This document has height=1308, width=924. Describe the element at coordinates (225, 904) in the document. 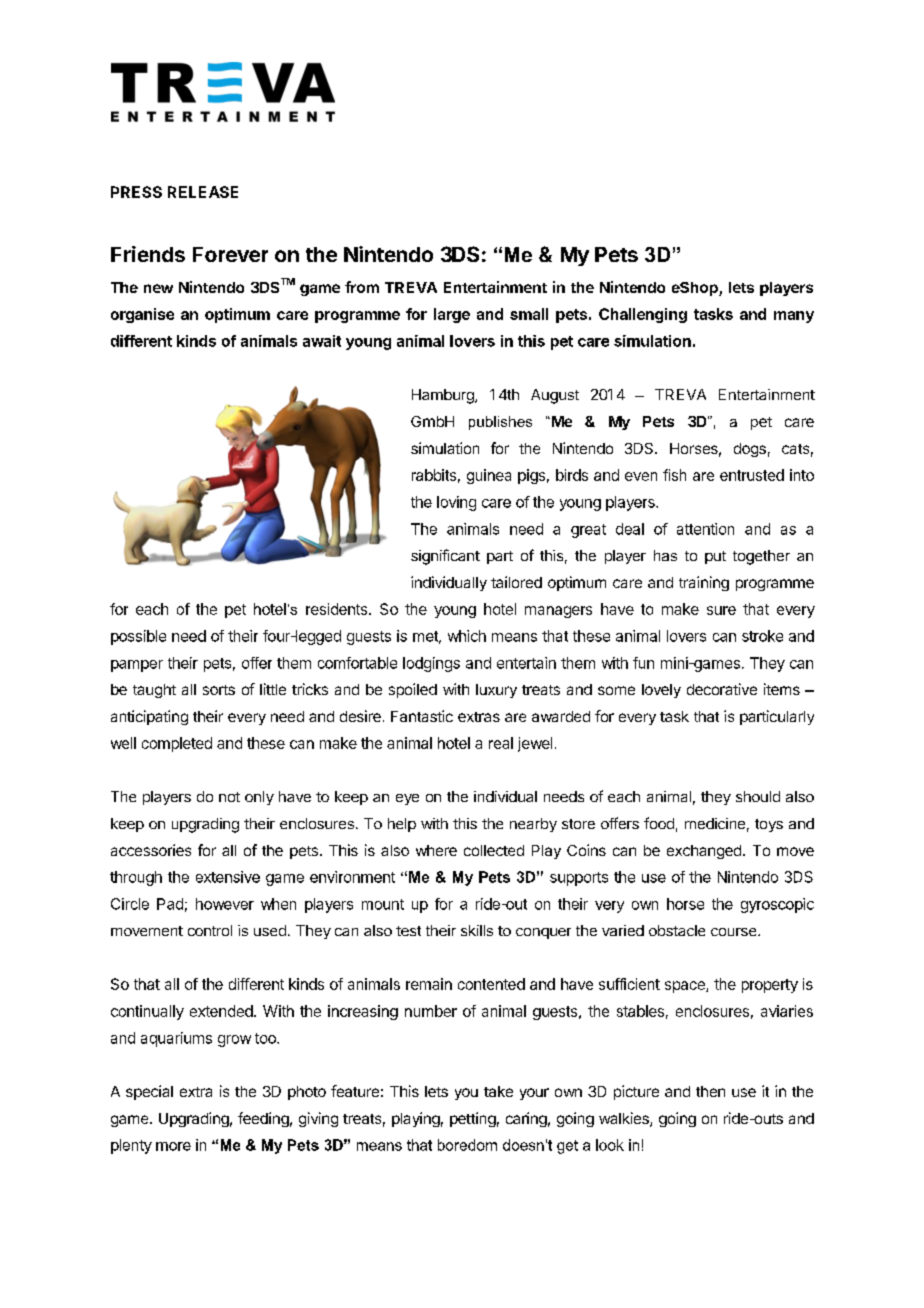

I see `however` at that location.
